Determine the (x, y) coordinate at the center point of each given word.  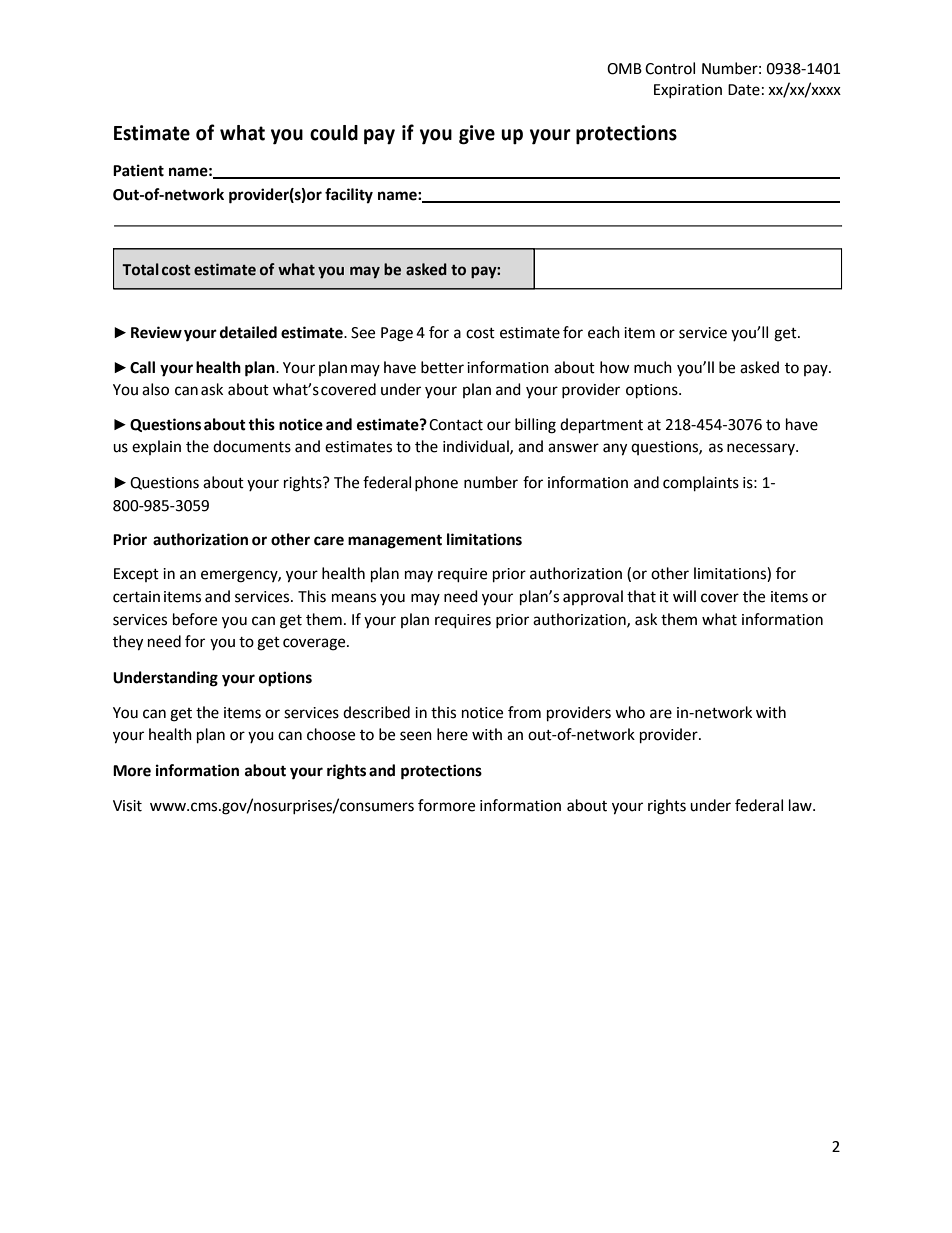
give (477, 135)
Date (744, 90)
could (334, 133)
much (653, 367)
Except (136, 575)
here (452, 734)
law (801, 805)
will (684, 596)
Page (397, 334)
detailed (248, 332)
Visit (127, 806)
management (395, 542)
